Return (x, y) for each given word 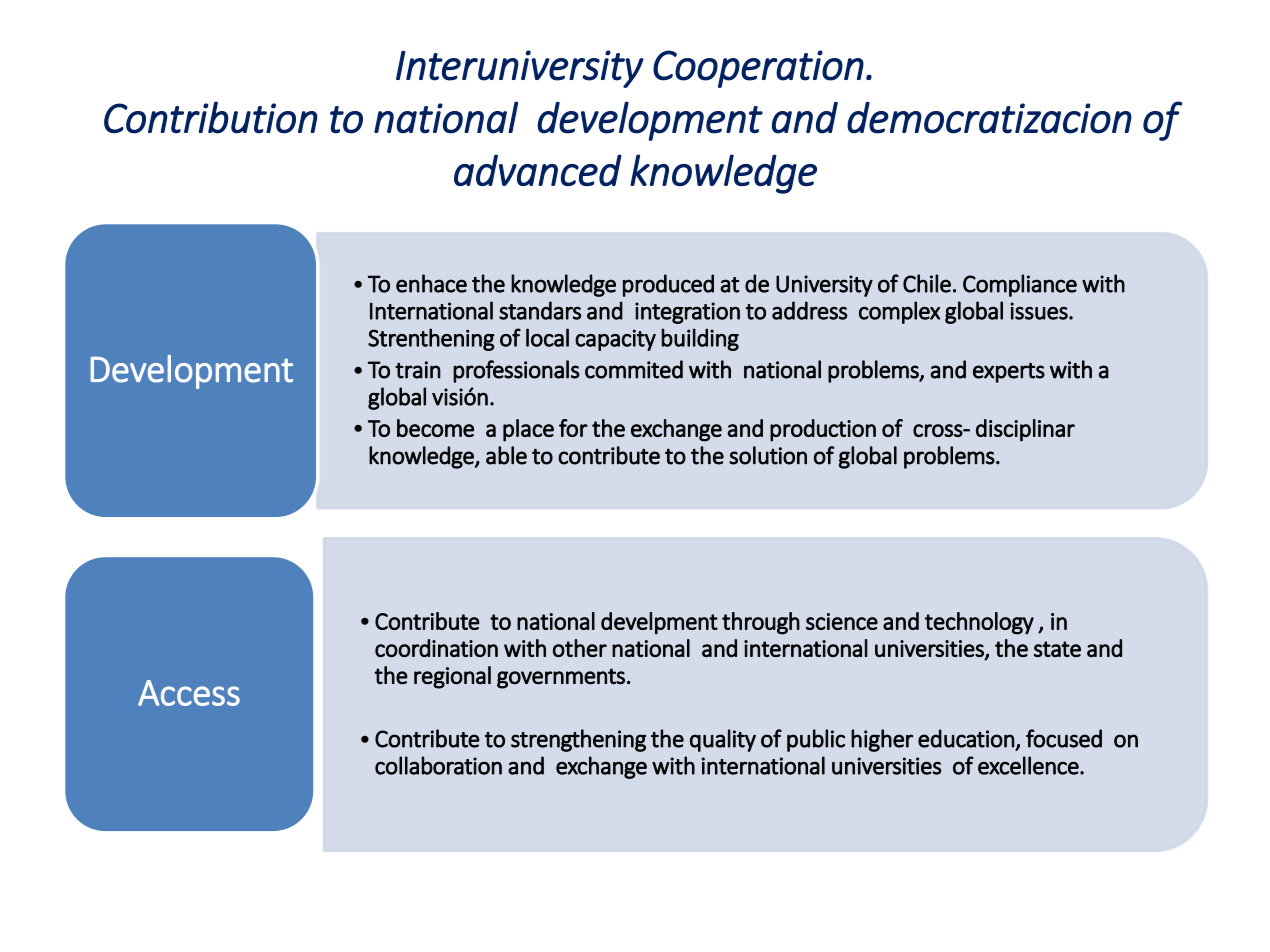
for (573, 428)
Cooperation (758, 69)
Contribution (211, 117)
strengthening (578, 740)
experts (1009, 373)
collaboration (438, 765)
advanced (538, 170)
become (435, 428)
